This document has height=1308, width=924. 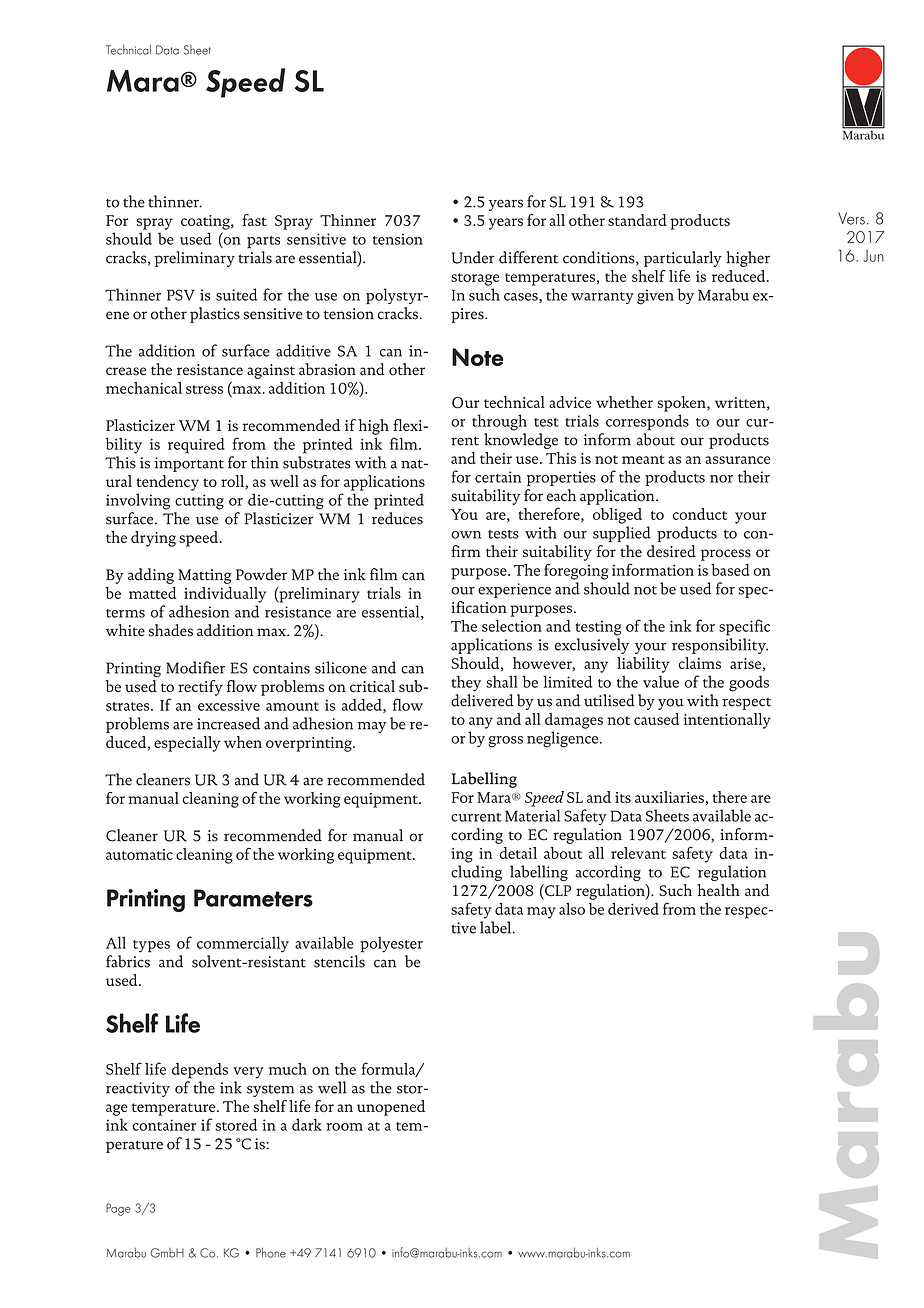 I want to click on Parameters, so click(x=253, y=898).
